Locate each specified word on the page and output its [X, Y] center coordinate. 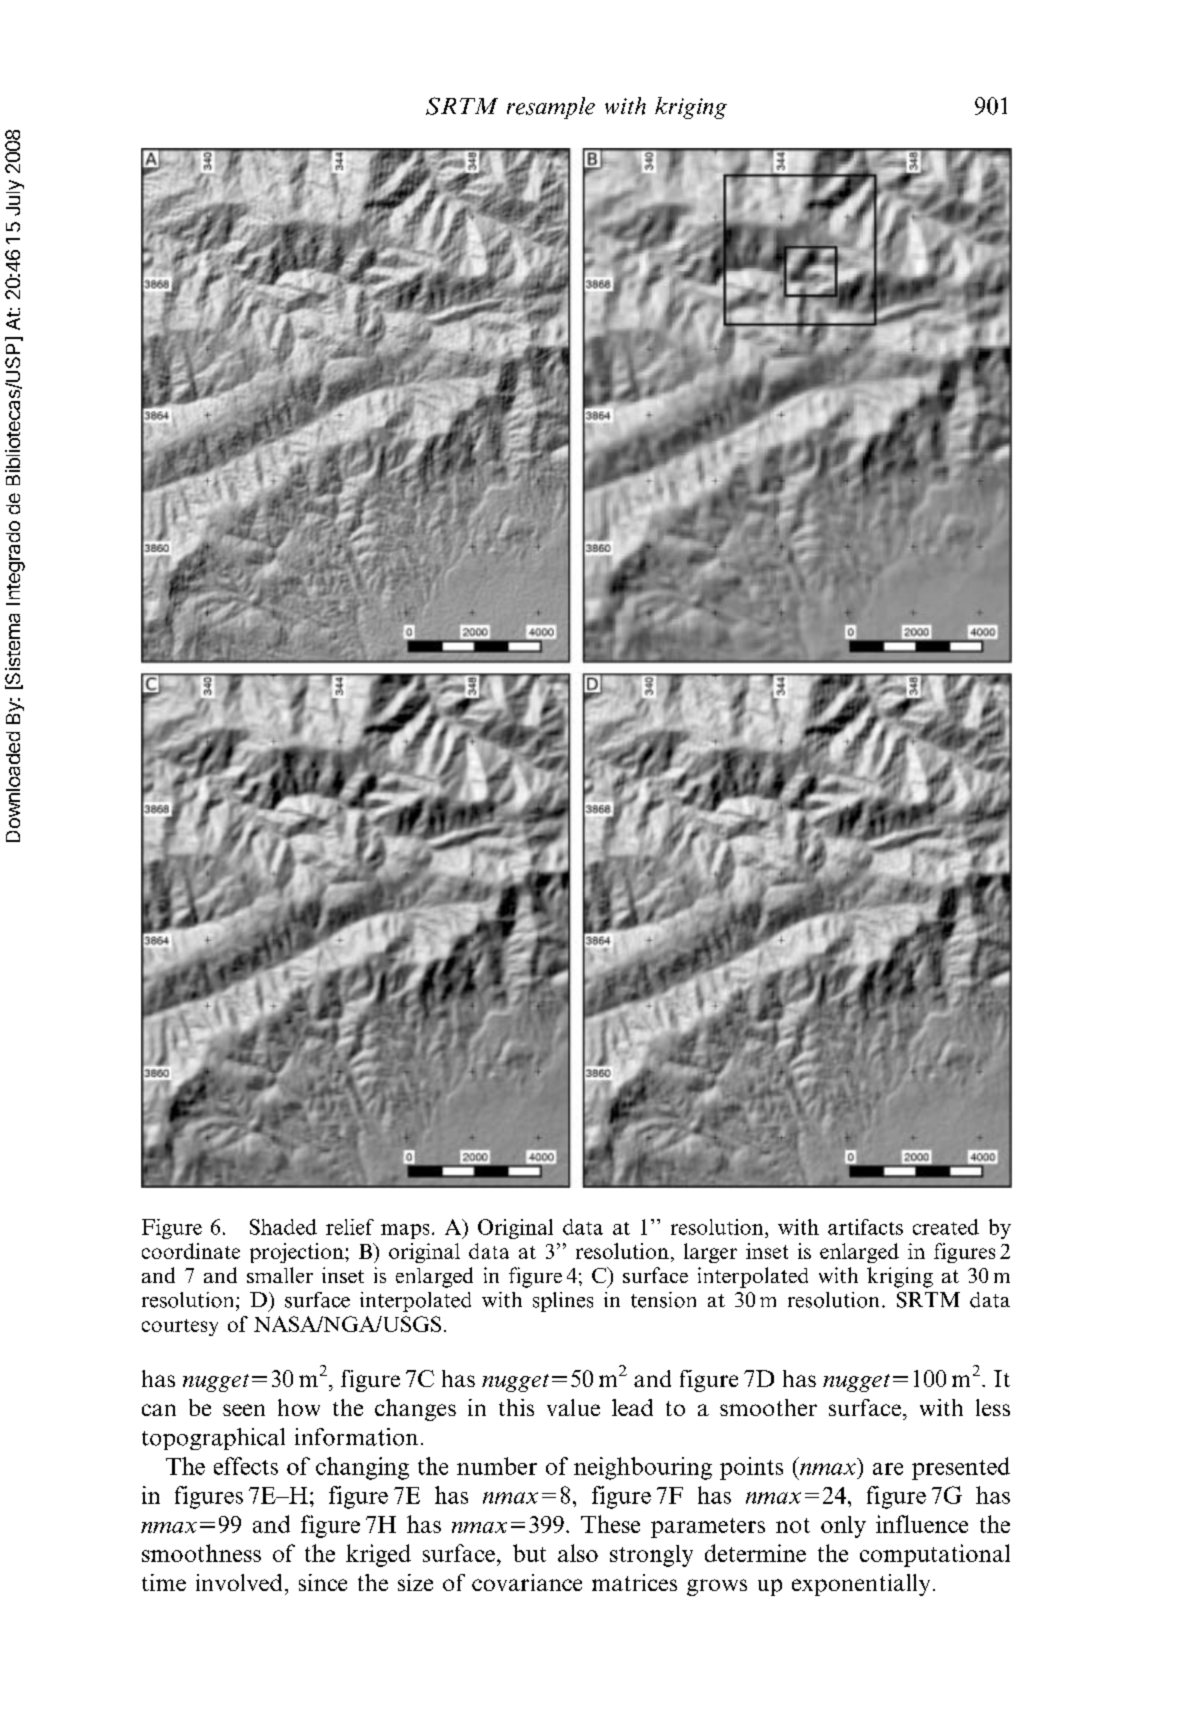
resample [551, 108]
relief [350, 1227]
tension [663, 1300]
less [993, 1407]
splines [563, 1302]
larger [710, 1253]
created [946, 1227]
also [578, 1553]
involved [239, 1582]
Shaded [283, 1227]
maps [405, 1231]
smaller [280, 1275]
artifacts [865, 1227]
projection [298, 1253]
